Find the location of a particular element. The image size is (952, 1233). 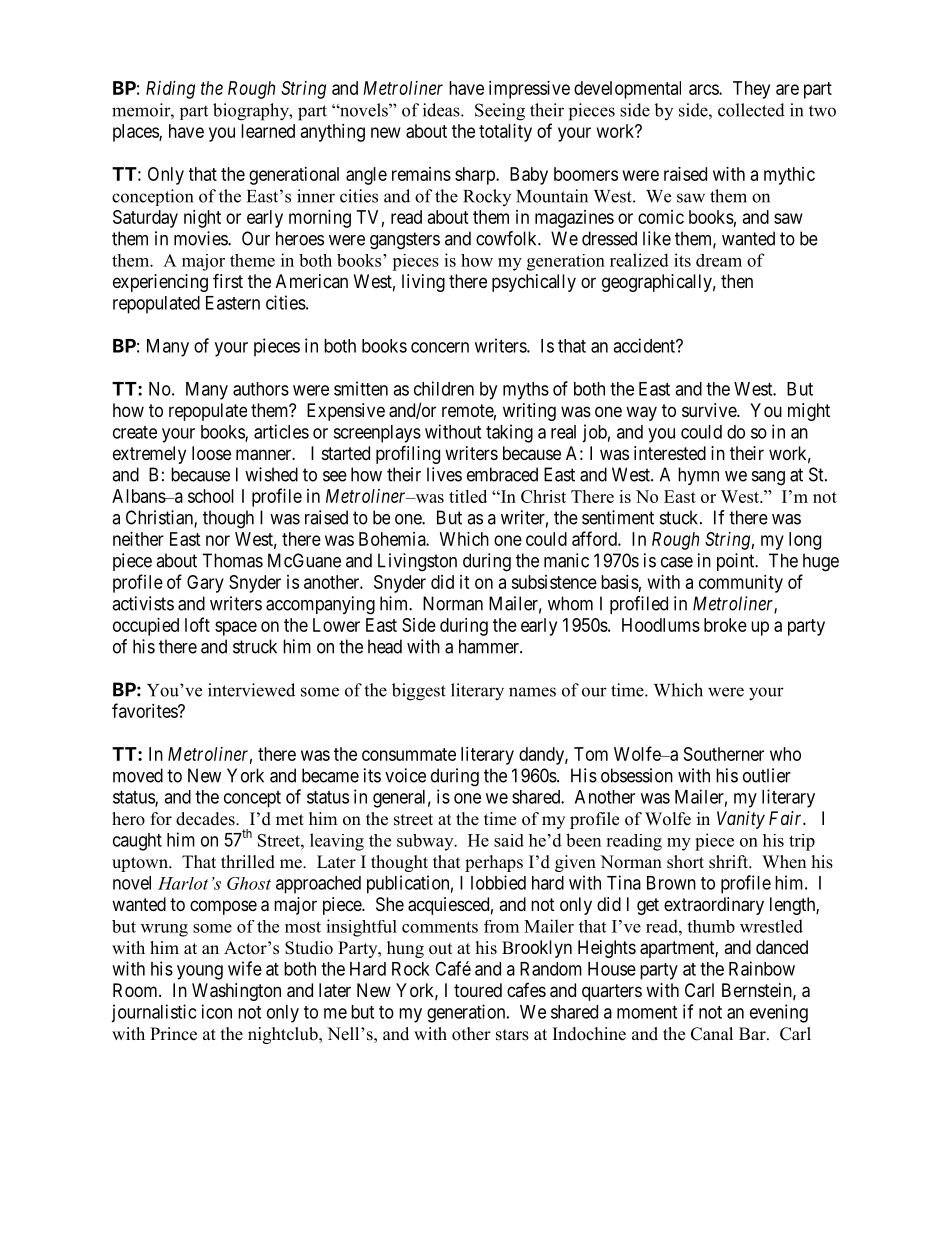

Seeing is located at coordinates (500, 112).
